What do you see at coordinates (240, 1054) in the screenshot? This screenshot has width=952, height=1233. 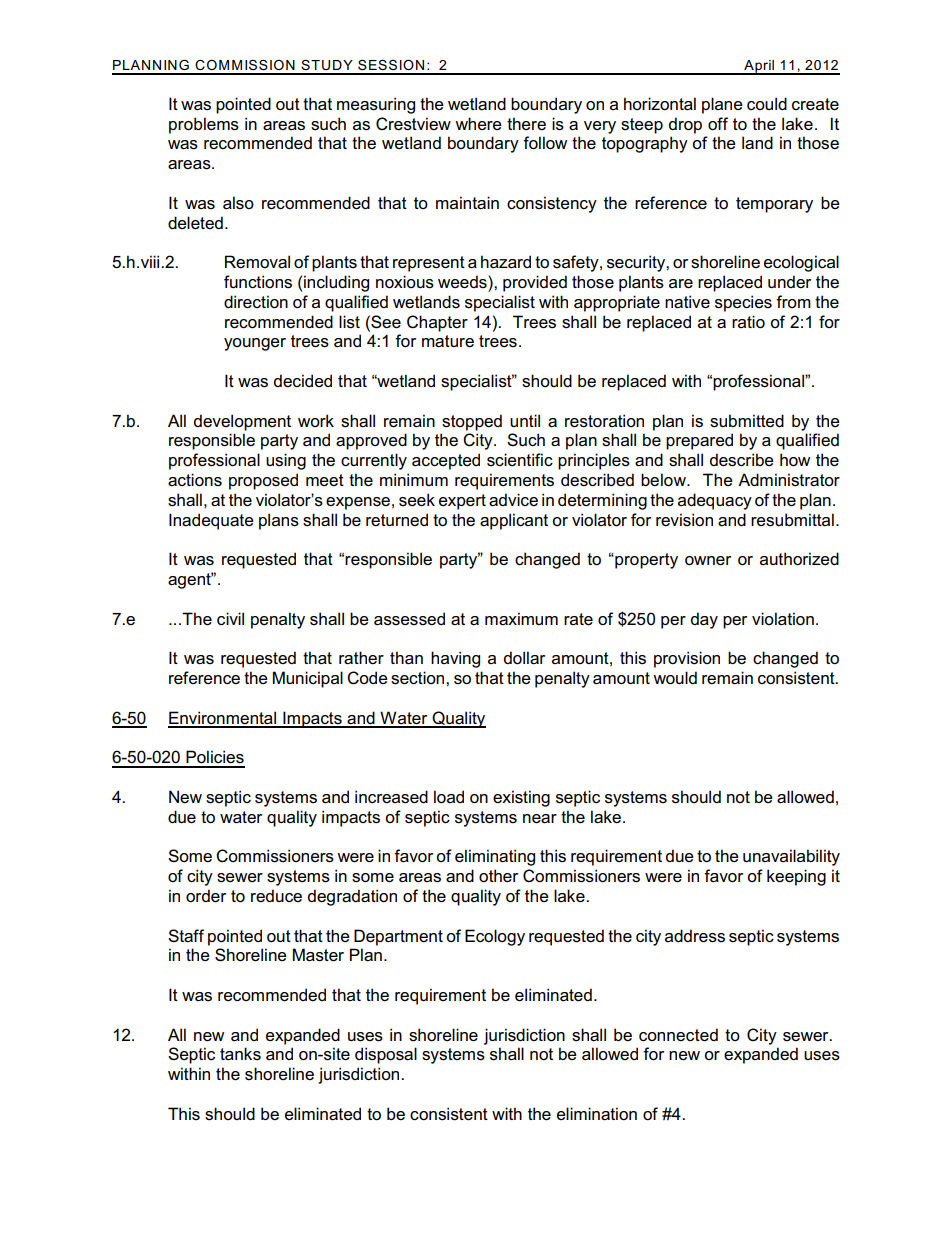 I see `tanks` at bounding box center [240, 1054].
